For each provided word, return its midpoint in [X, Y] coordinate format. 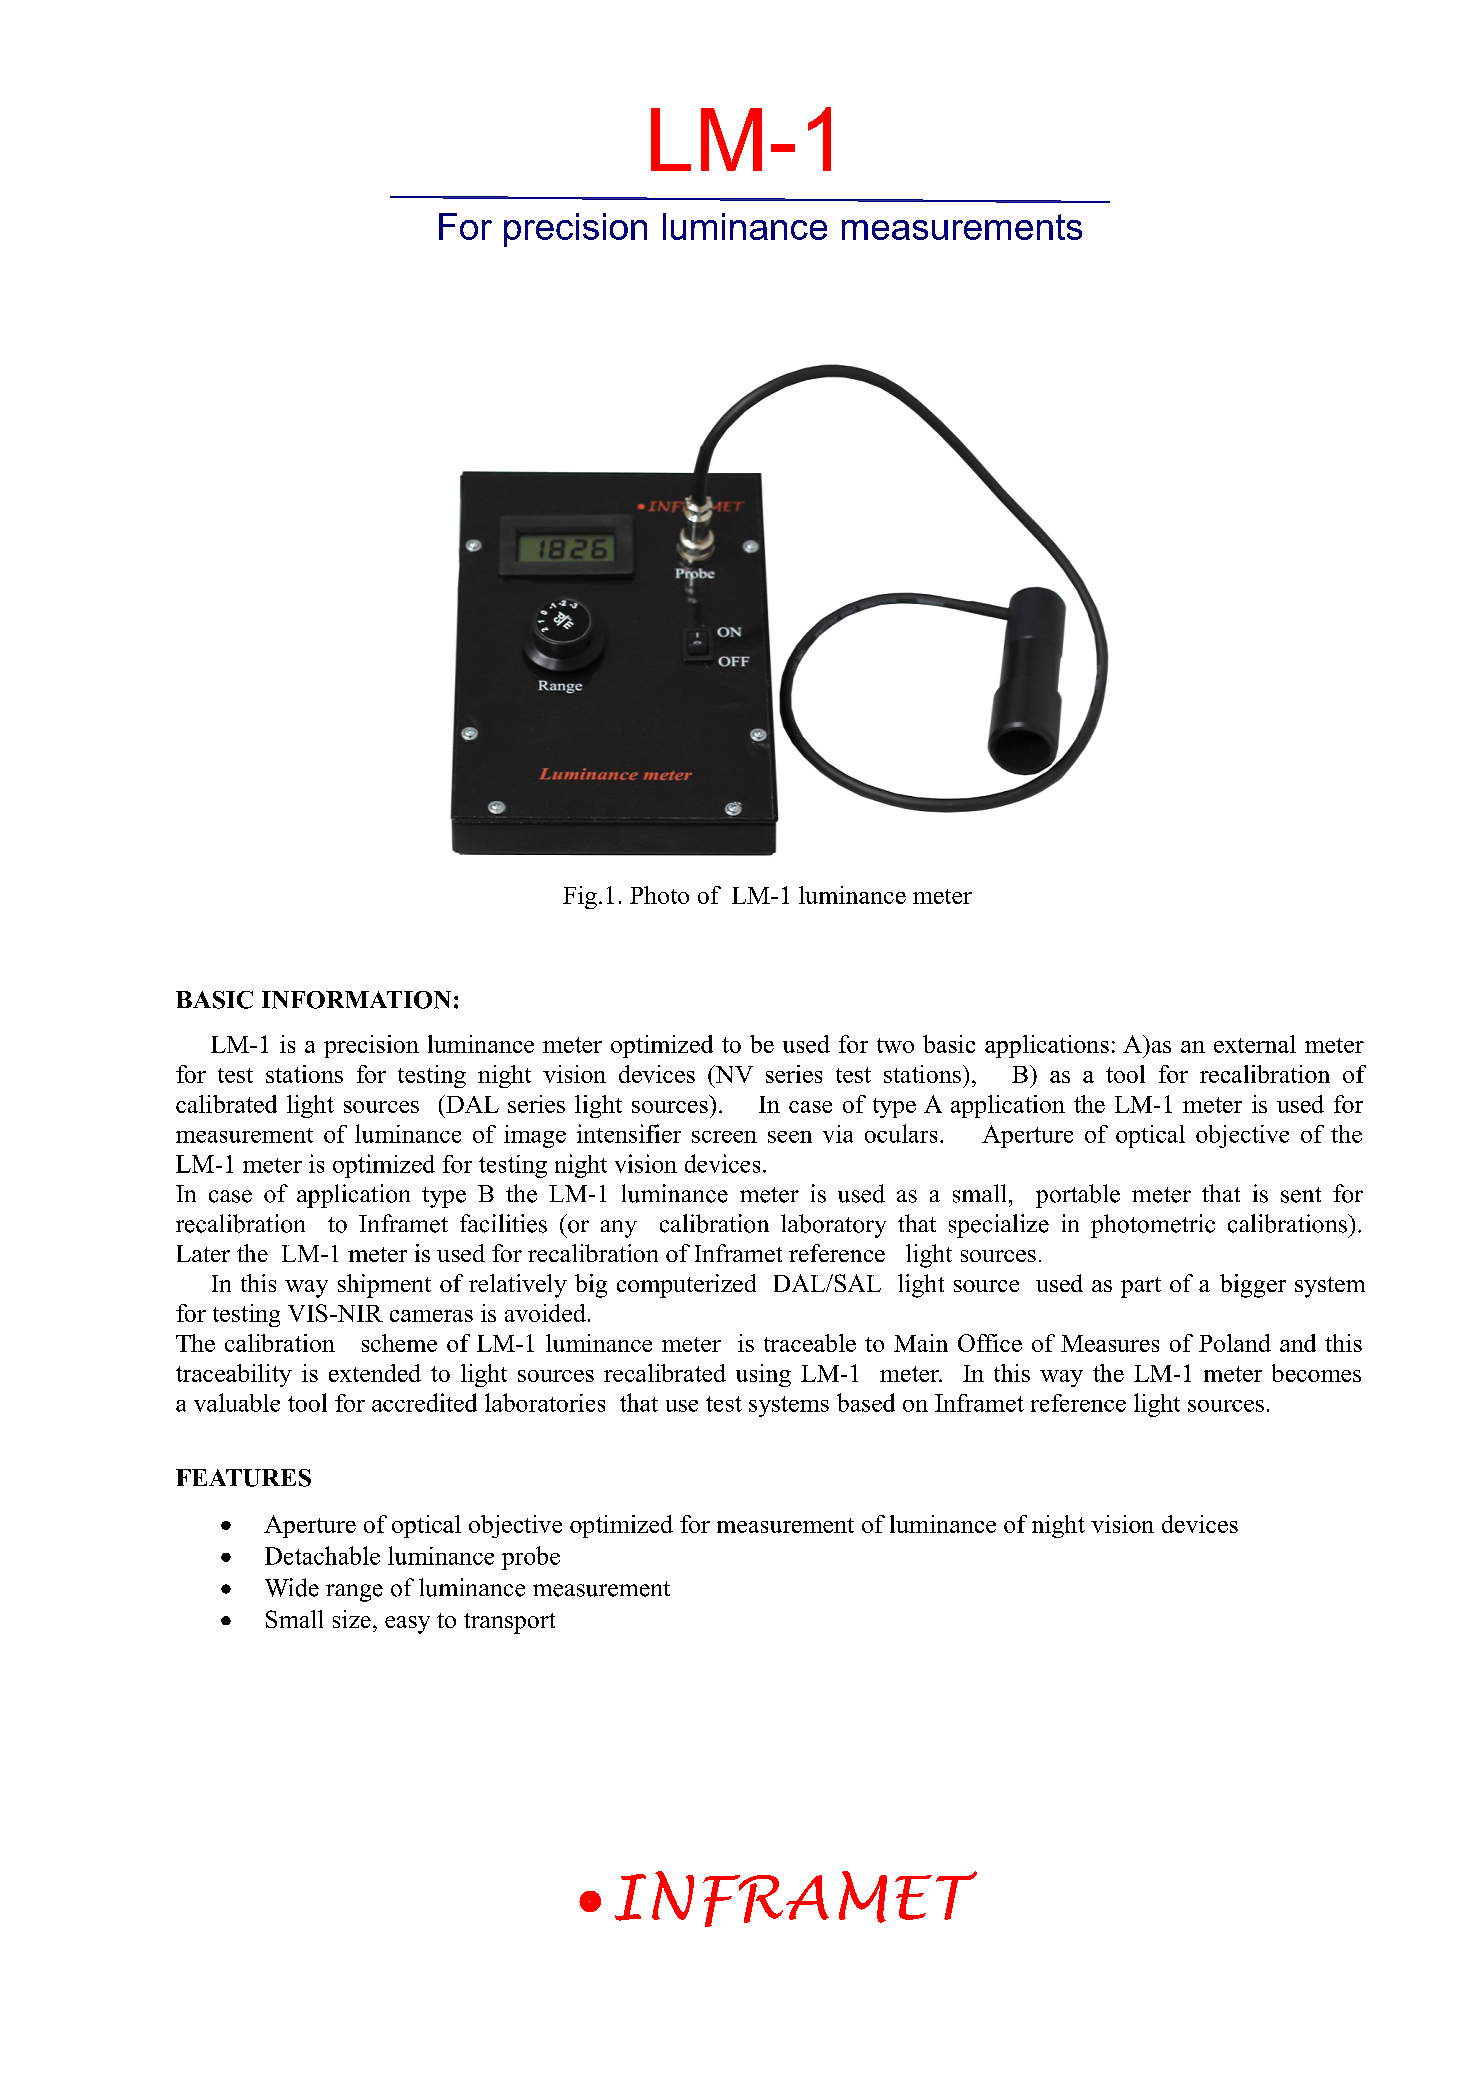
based [866, 1402]
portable [1078, 1196]
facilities [503, 1223]
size [352, 1619]
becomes [1316, 1373]
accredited [424, 1402]
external [1255, 1044]
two [895, 1045]
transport [509, 1623]
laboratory [833, 1226]
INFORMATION [356, 1000]
